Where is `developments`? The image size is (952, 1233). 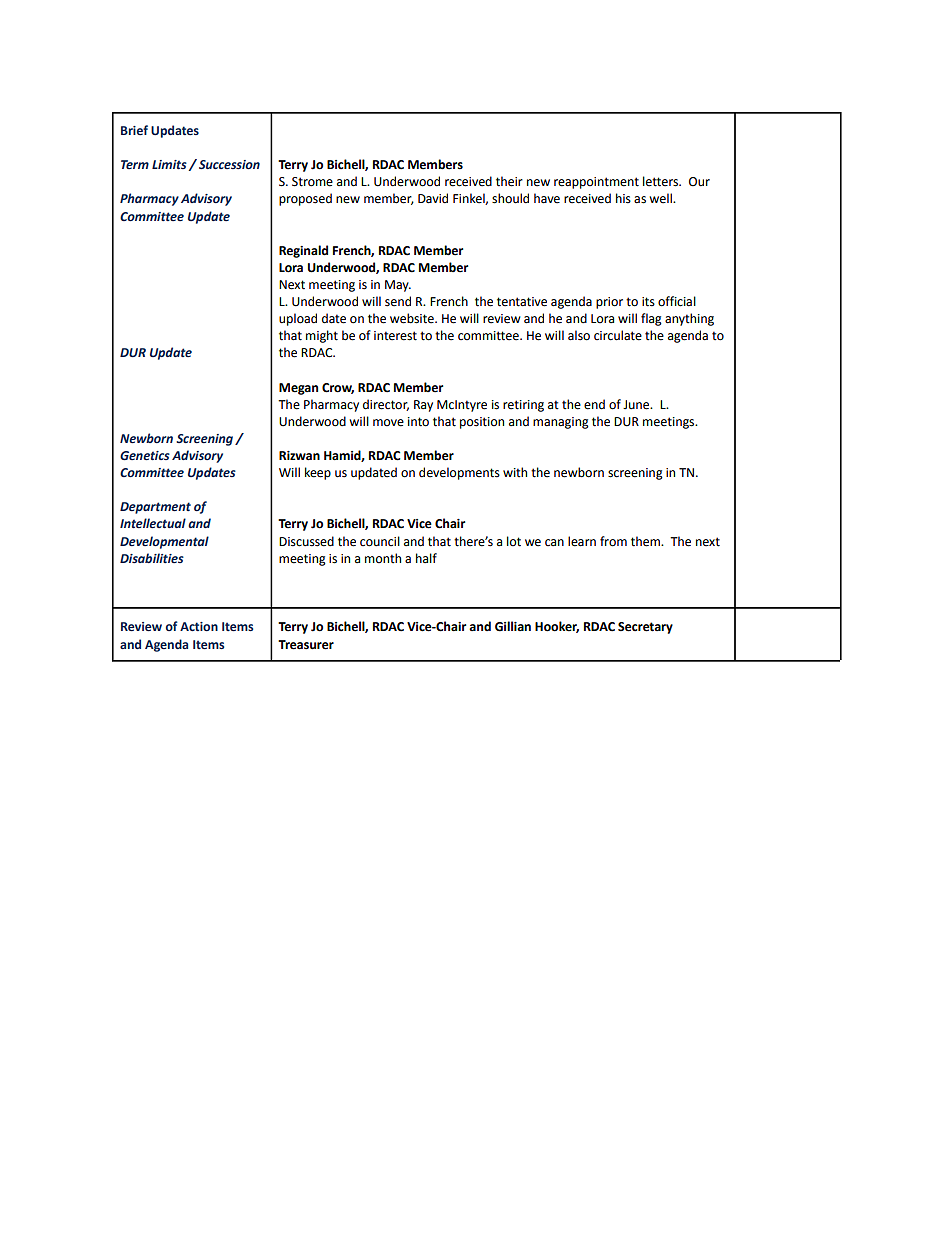
developments is located at coordinates (459, 473).
